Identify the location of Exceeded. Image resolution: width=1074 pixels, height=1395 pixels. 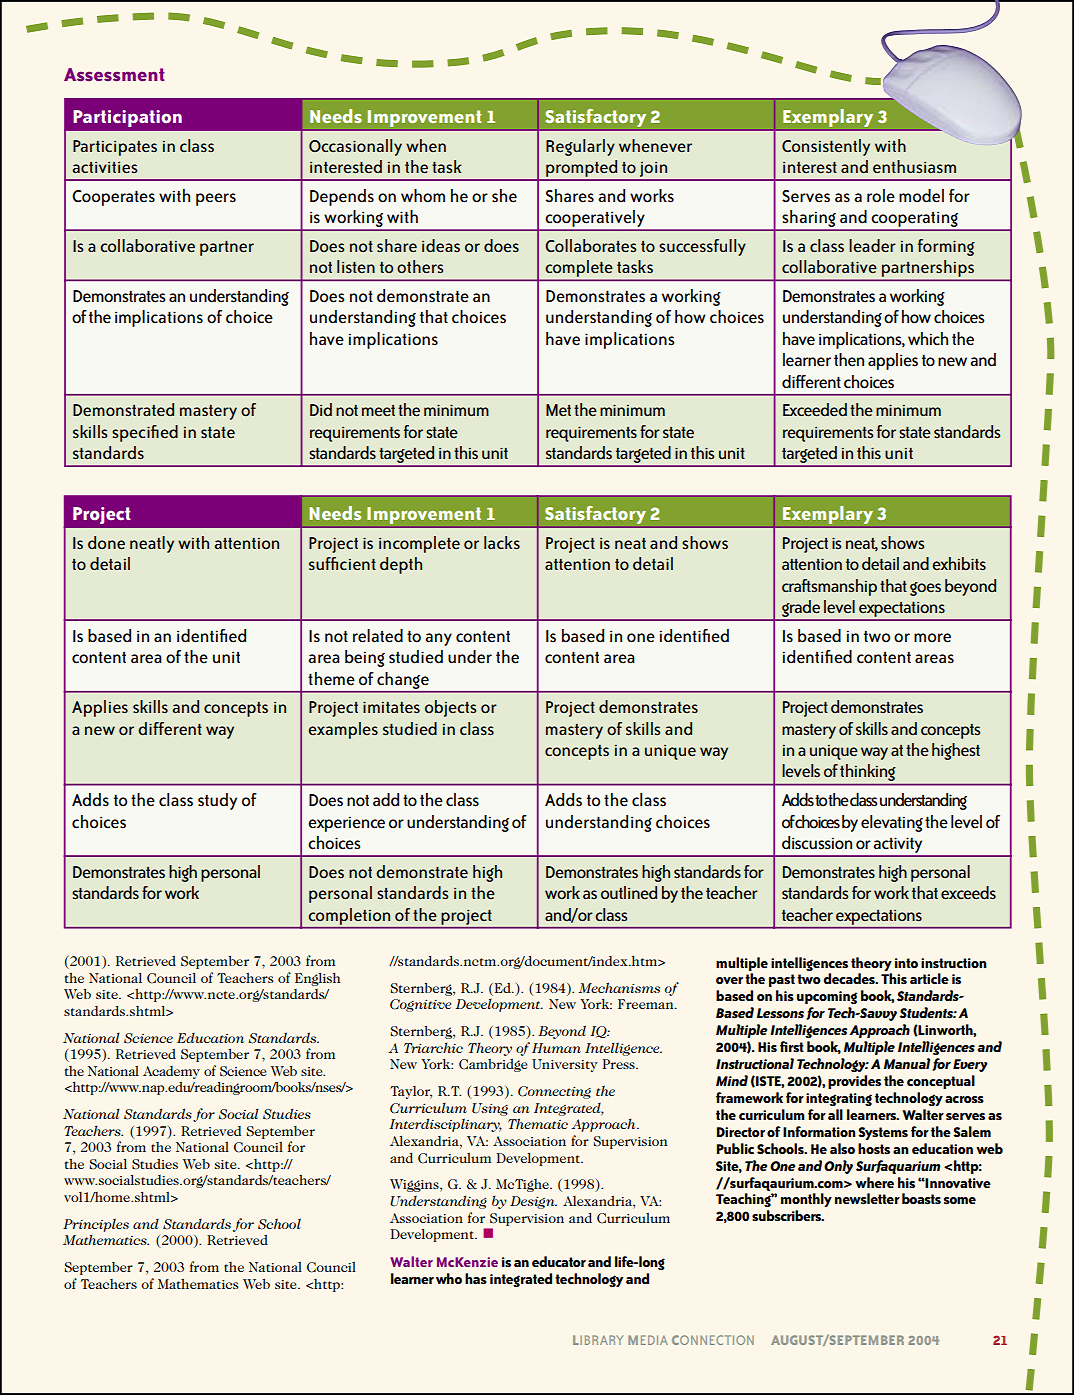
(815, 410).
